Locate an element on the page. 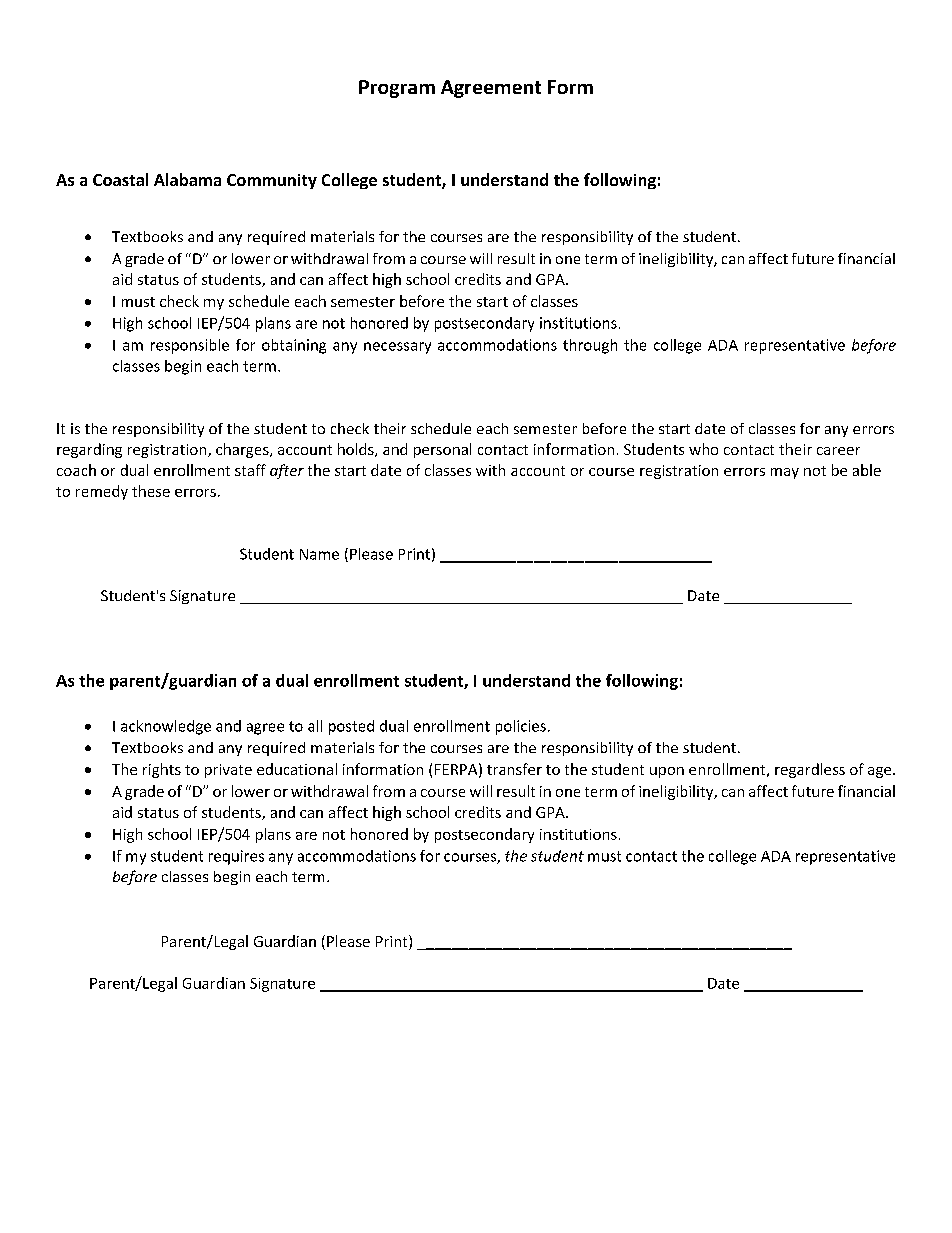 The width and height of the page is (952, 1233). necessary is located at coordinates (397, 348).
